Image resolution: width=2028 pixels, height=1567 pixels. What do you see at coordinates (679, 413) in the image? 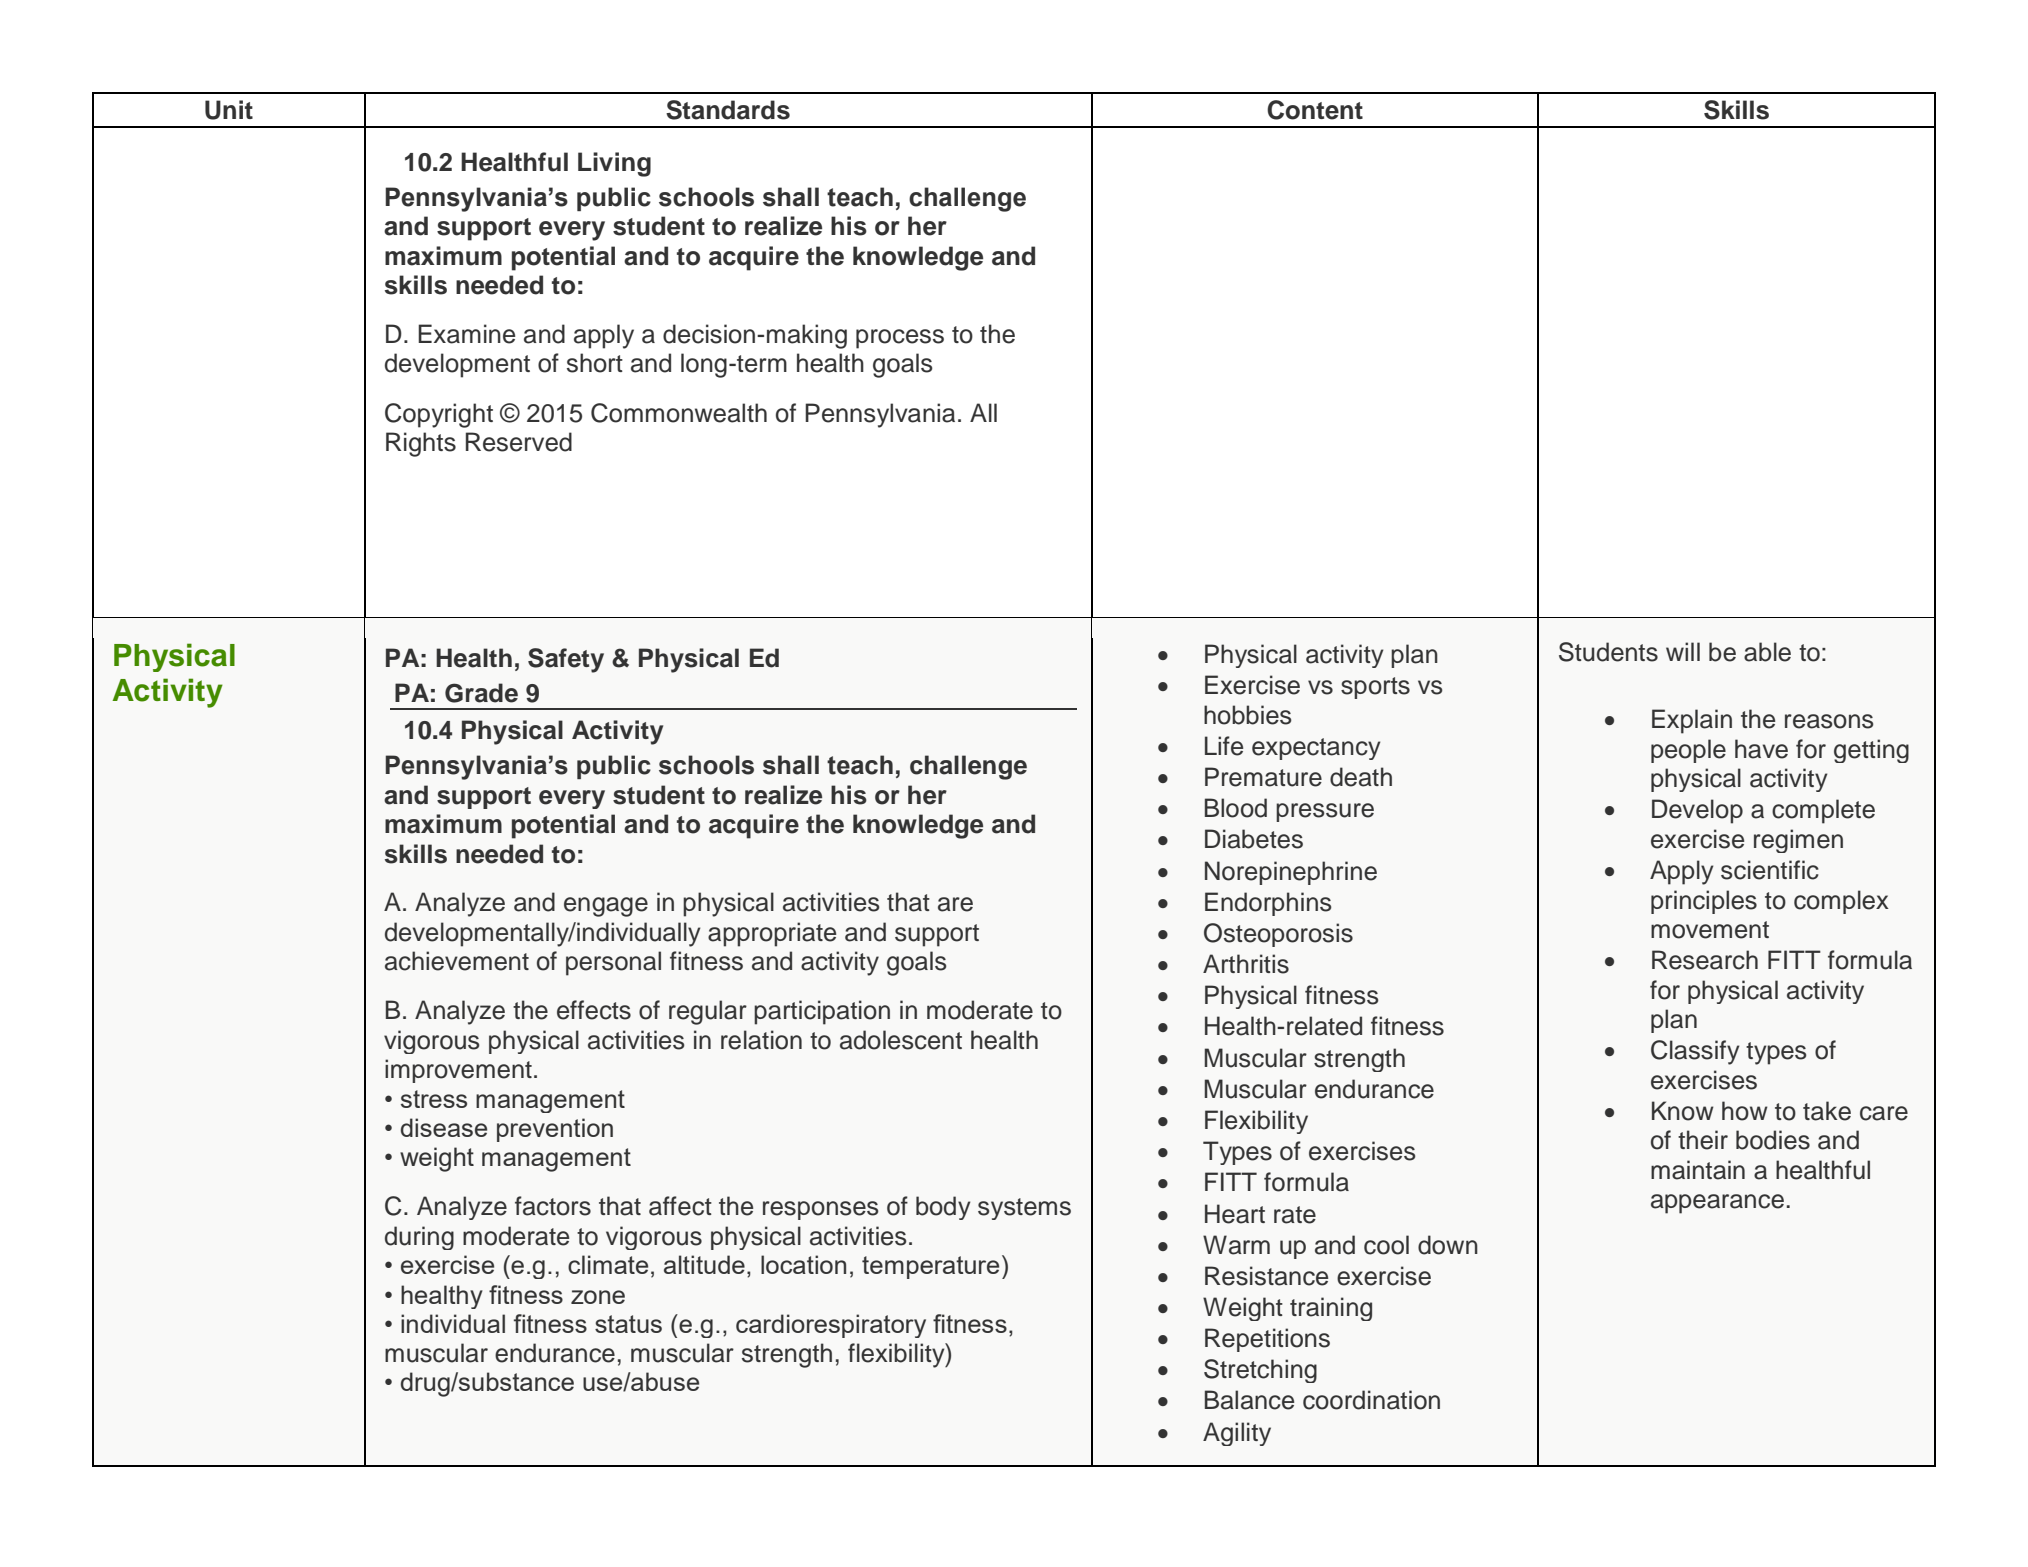
I see `Commonwealth` at bounding box center [679, 413].
